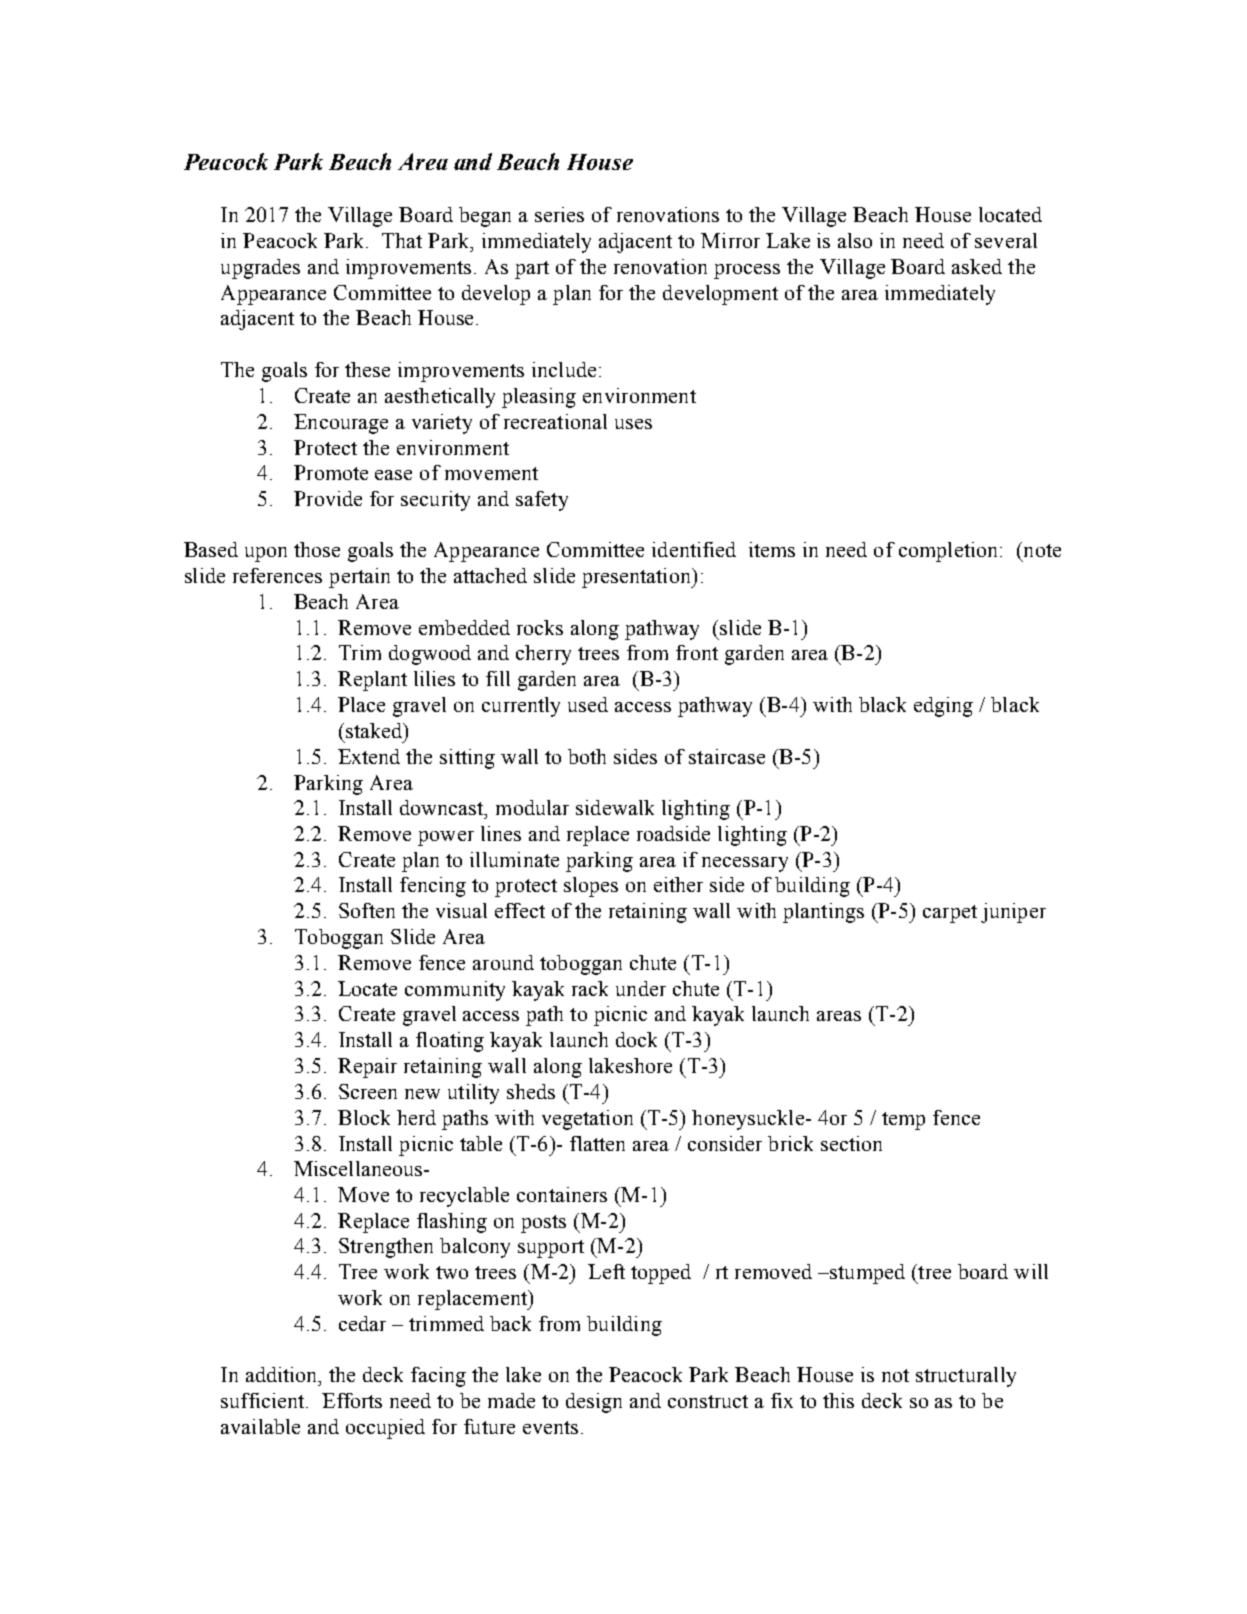  I want to click on upgrades, so click(260, 269).
